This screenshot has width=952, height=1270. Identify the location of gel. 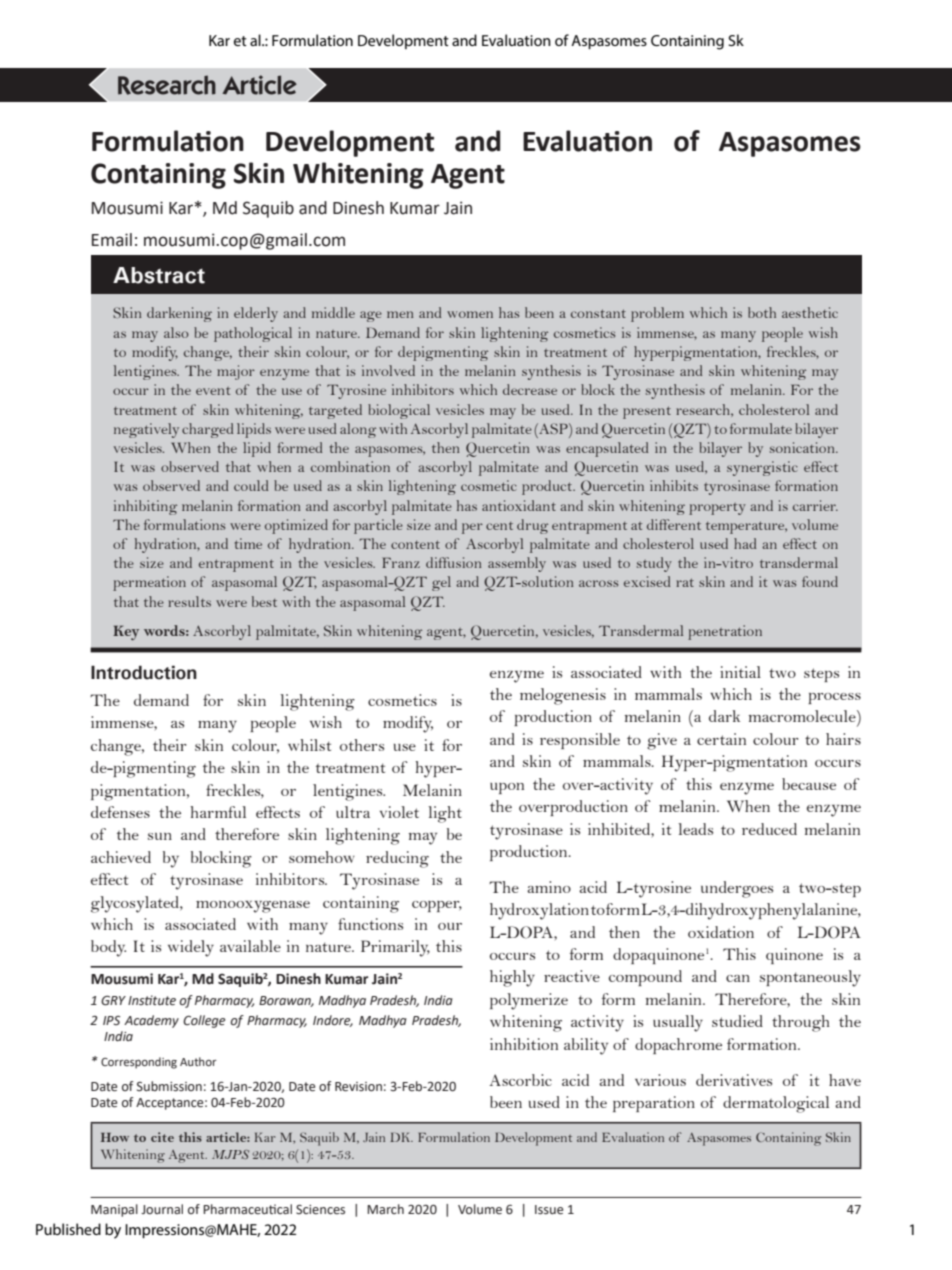
(441, 583).
